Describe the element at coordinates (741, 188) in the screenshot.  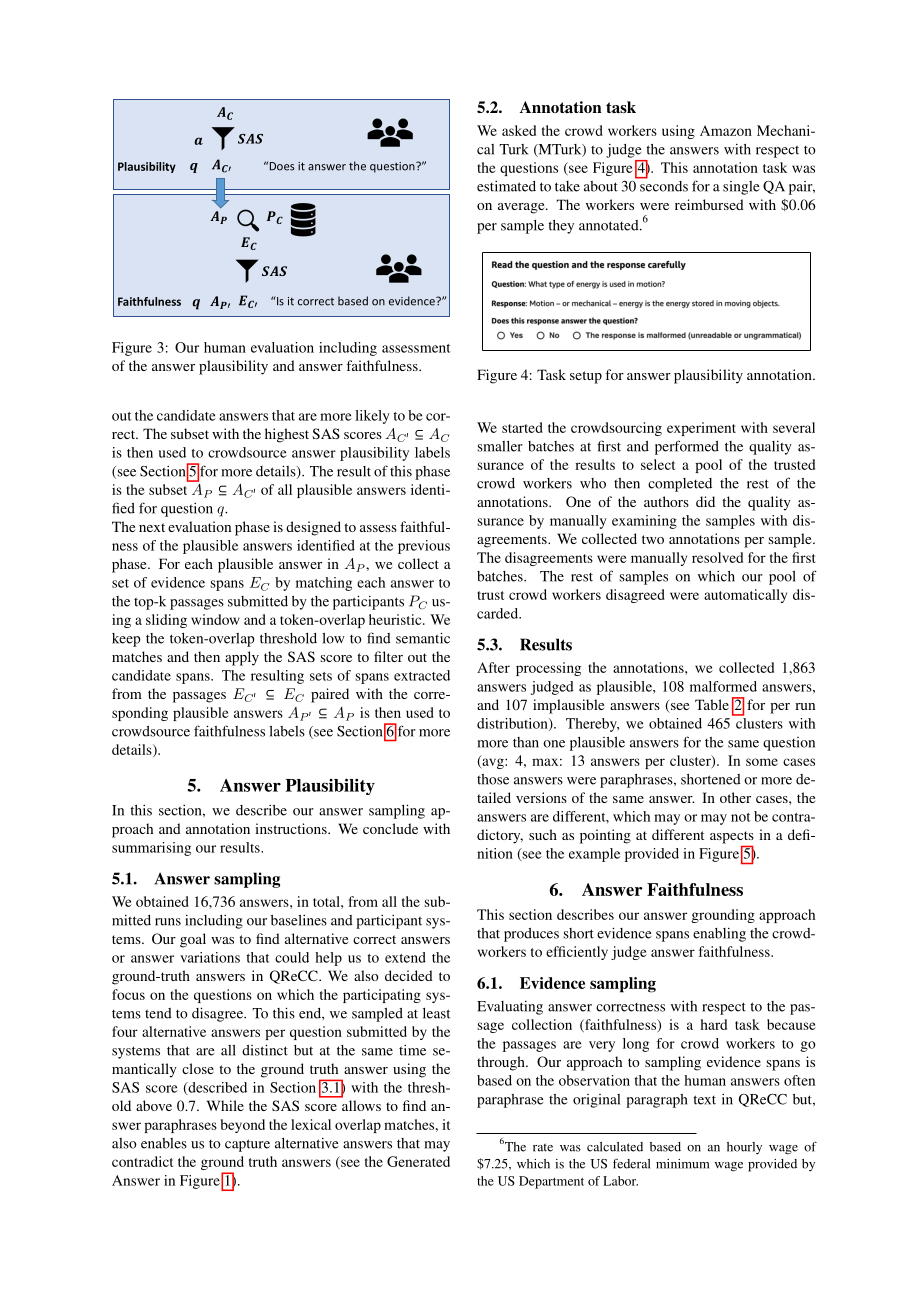
I see `single` at that location.
